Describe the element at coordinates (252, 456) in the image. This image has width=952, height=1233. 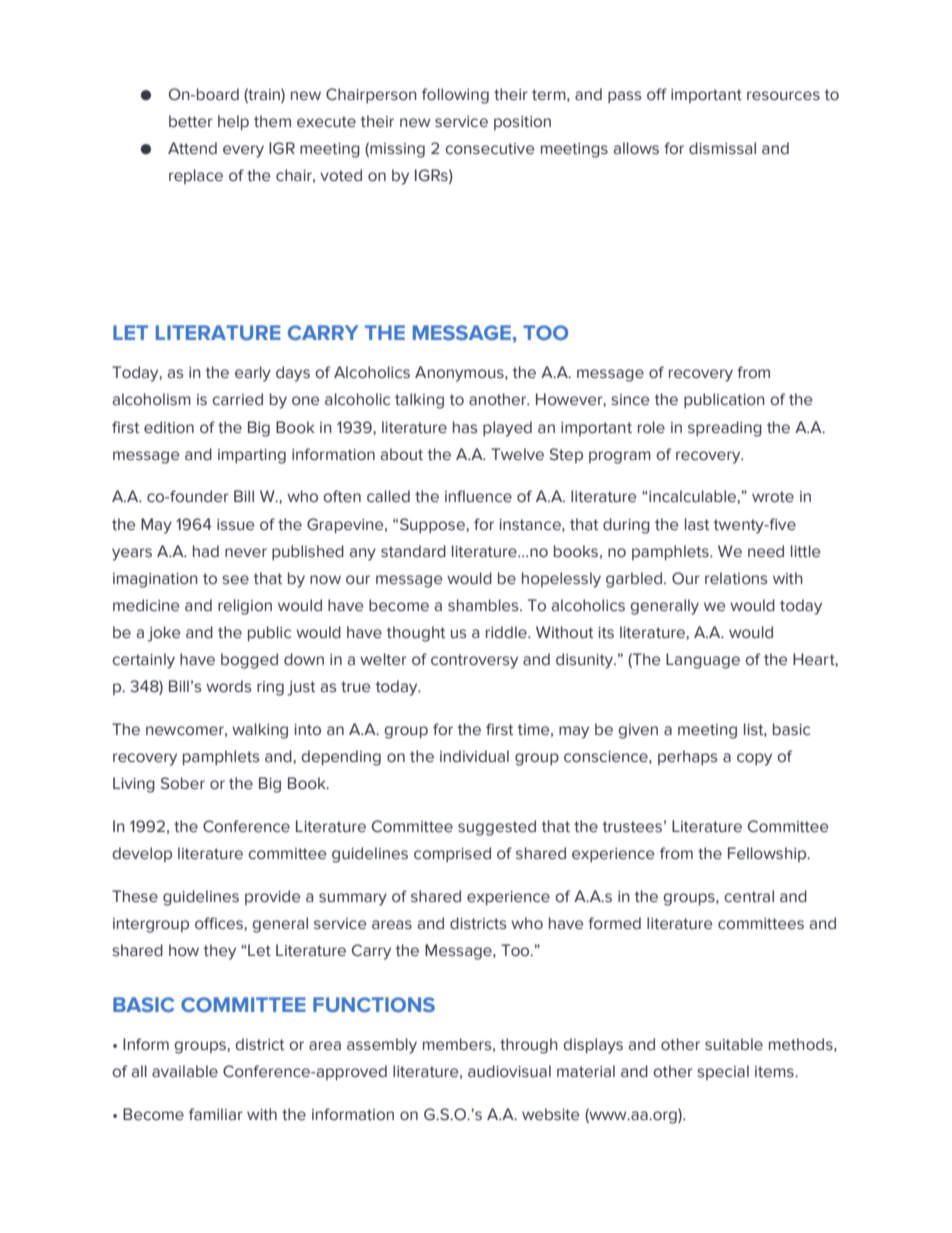
I see `imparting` at that location.
